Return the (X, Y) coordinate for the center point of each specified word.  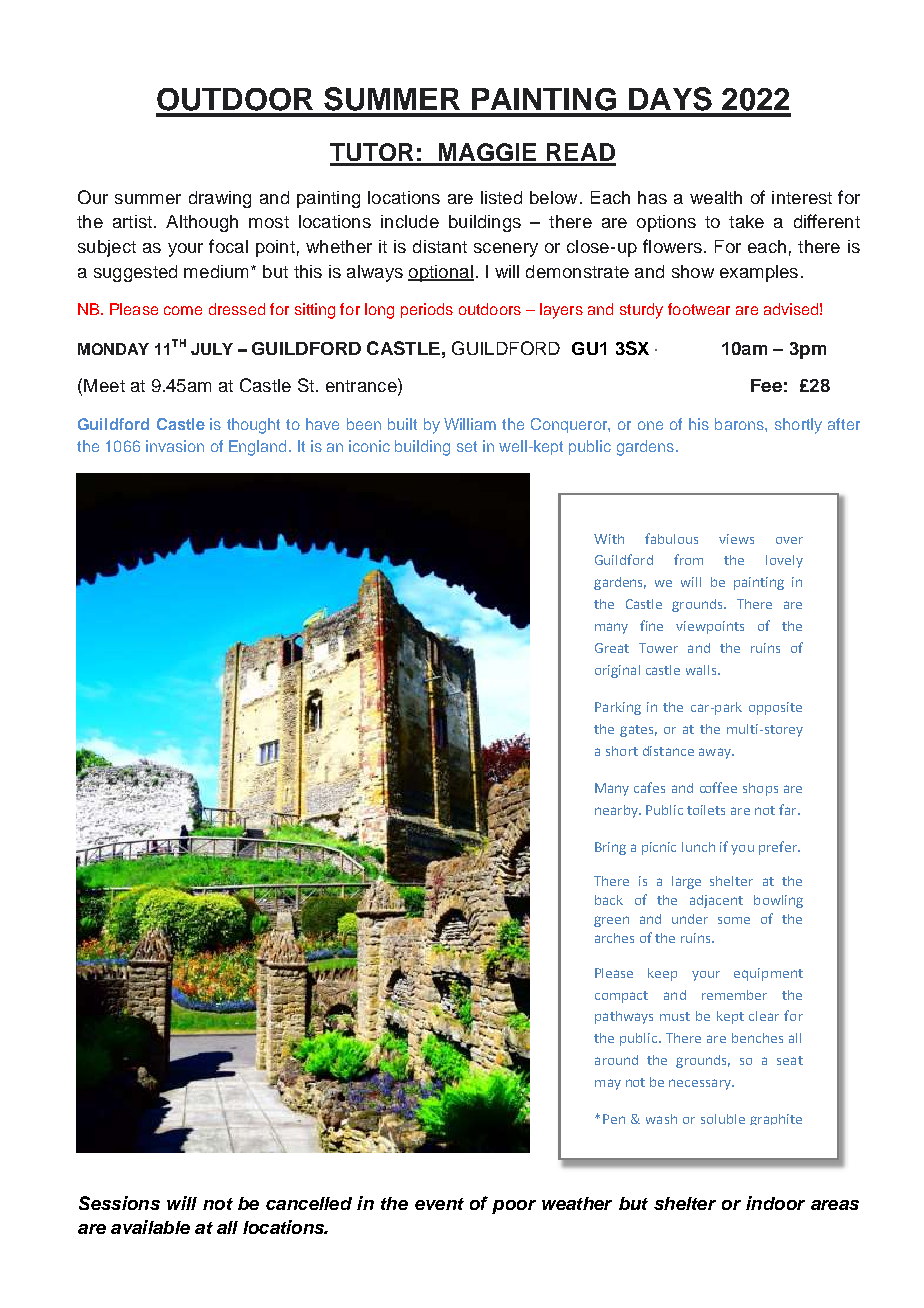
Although (202, 223)
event (439, 1204)
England (257, 448)
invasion (175, 446)
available (150, 1227)
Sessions (119, 1203)
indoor (775, 1203)
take (746, 221)
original (617, 671)
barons (740, 424)
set (467, 446)
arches (614, 938)
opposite (775, 708)
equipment (768, 974)
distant (440, 246)
